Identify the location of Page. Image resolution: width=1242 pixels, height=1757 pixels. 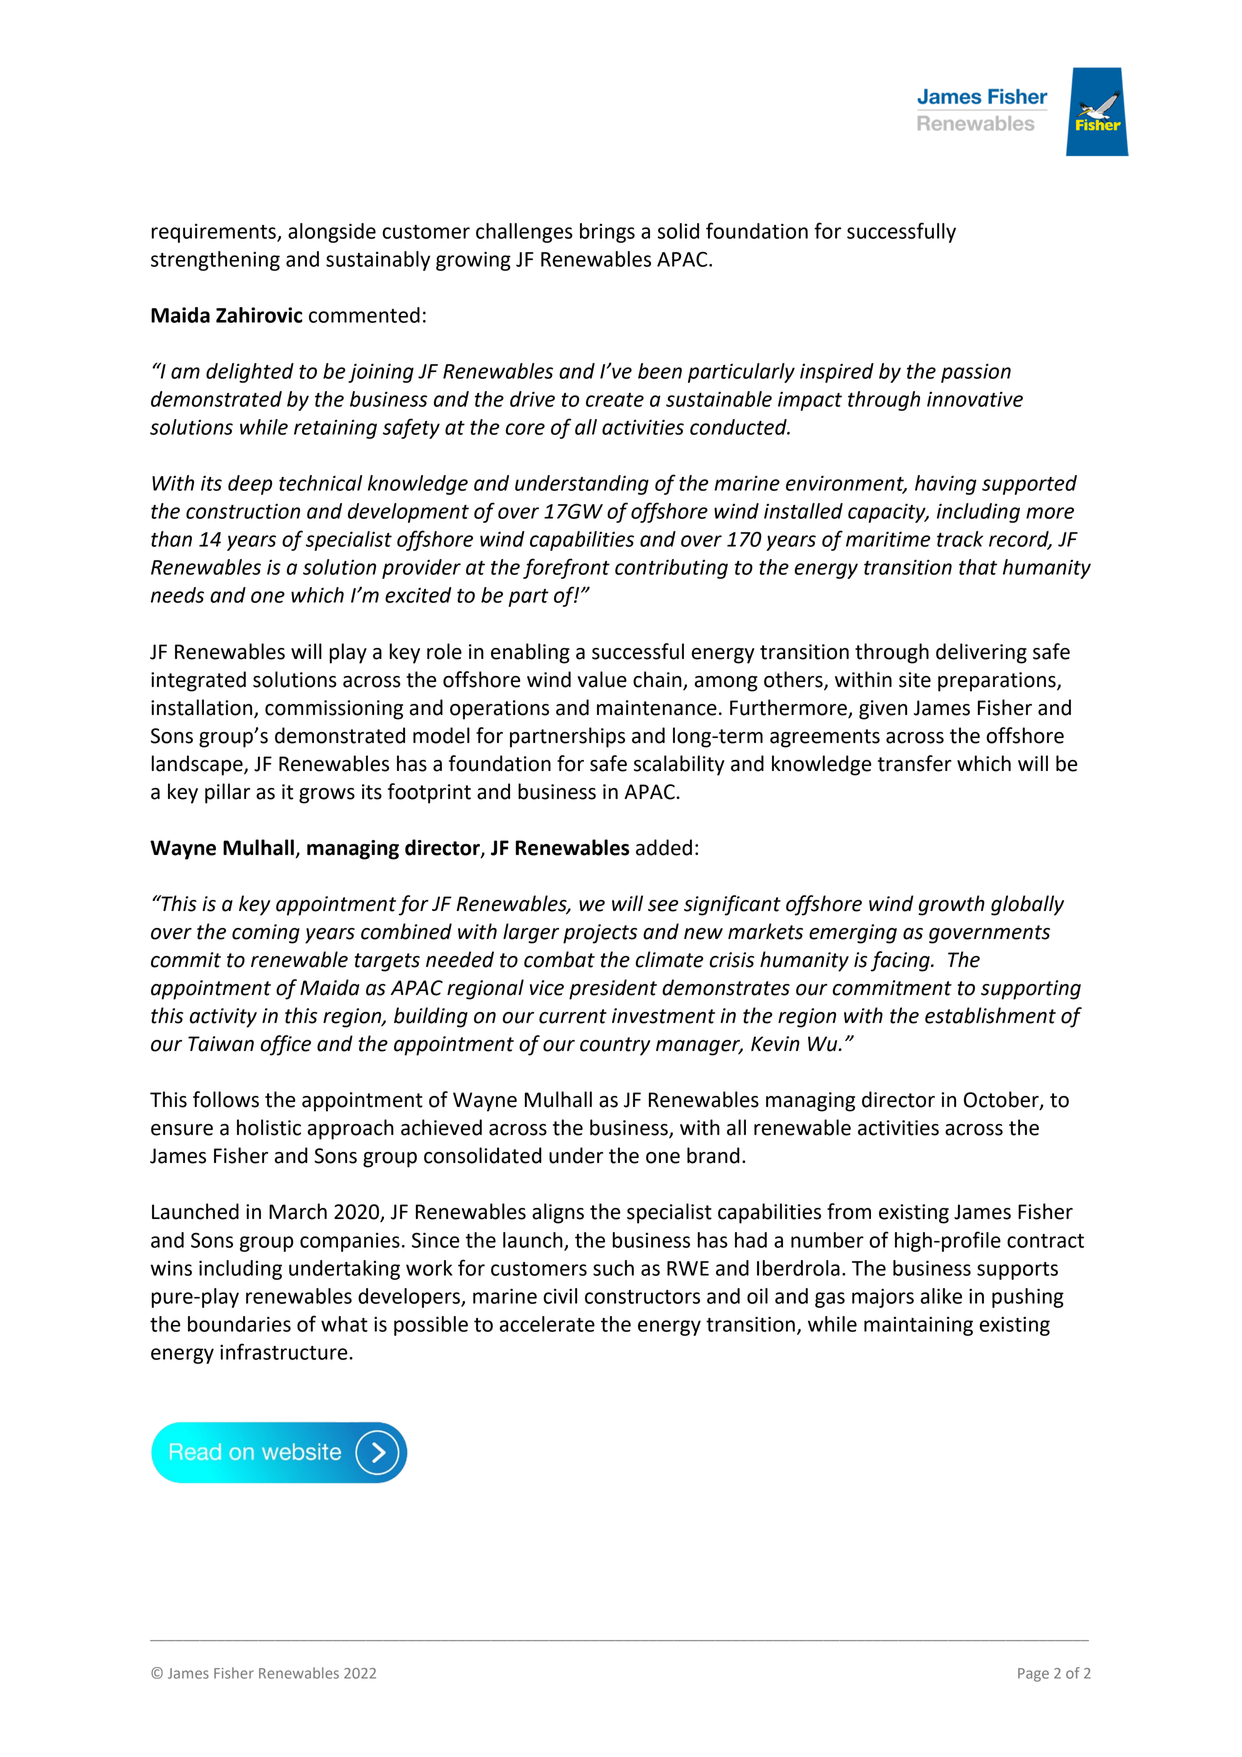
(1033, 1675).
